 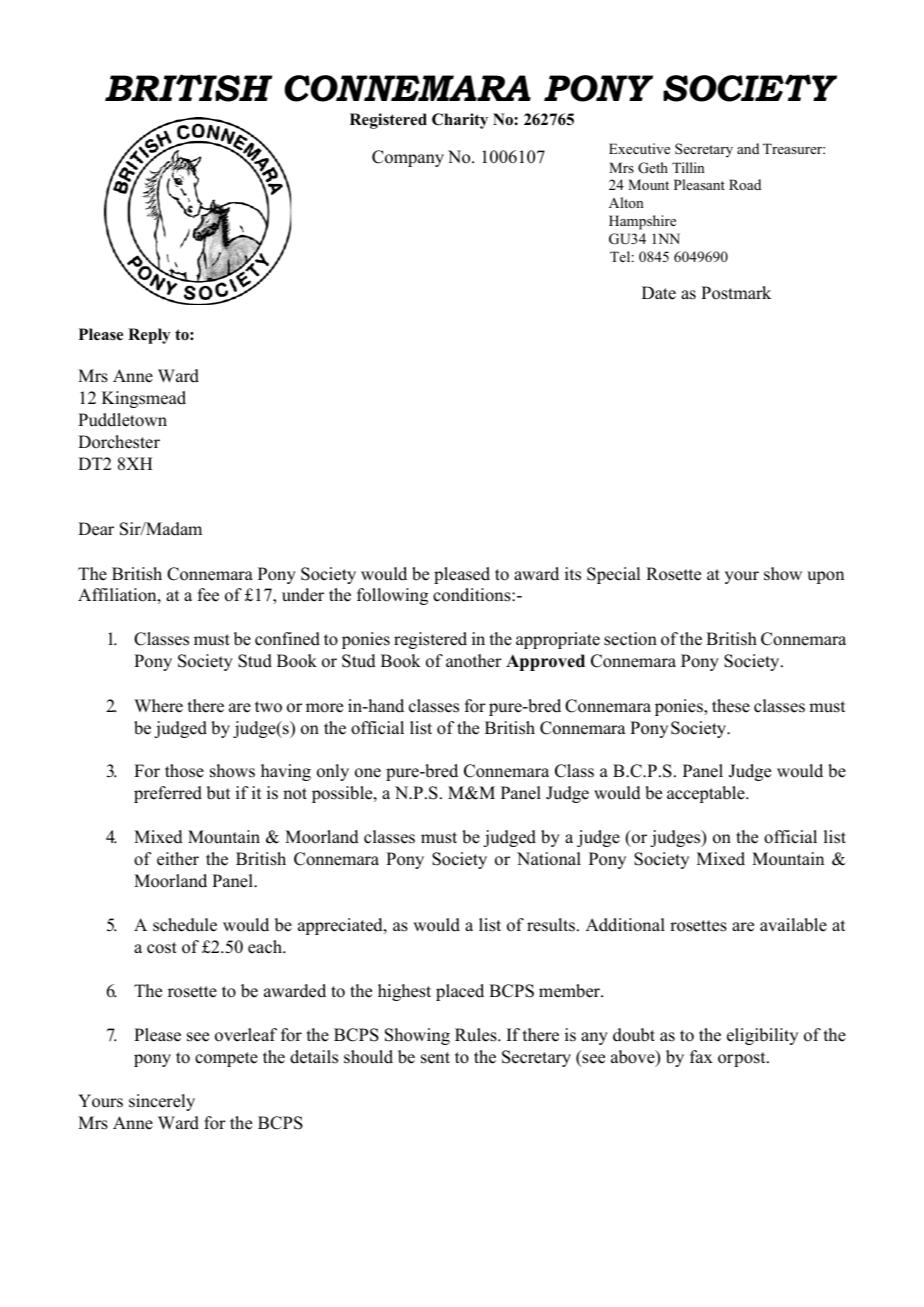 I want to click on Company, so click(x=408, y=158).
